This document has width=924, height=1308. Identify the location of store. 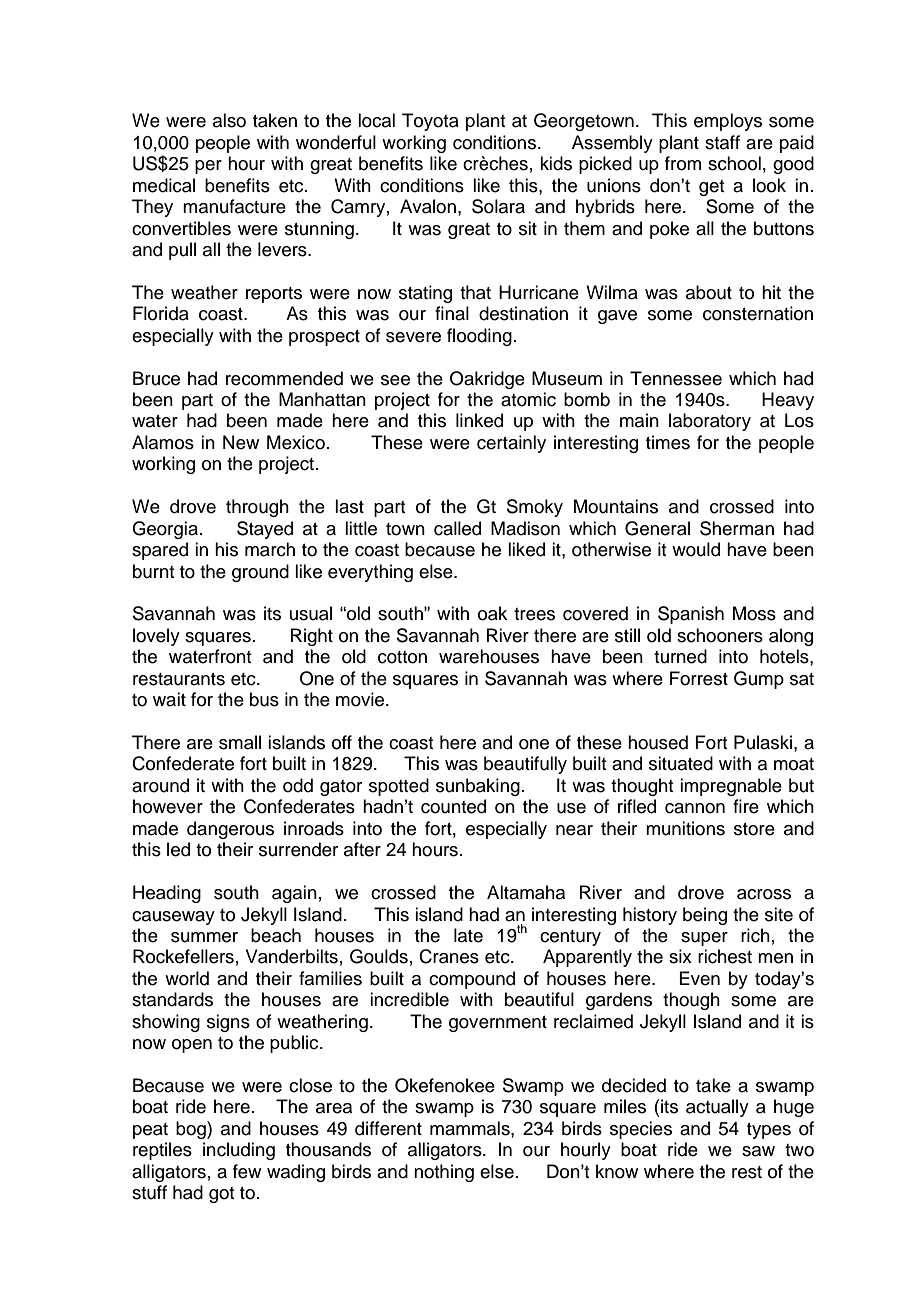
(754, 829).
